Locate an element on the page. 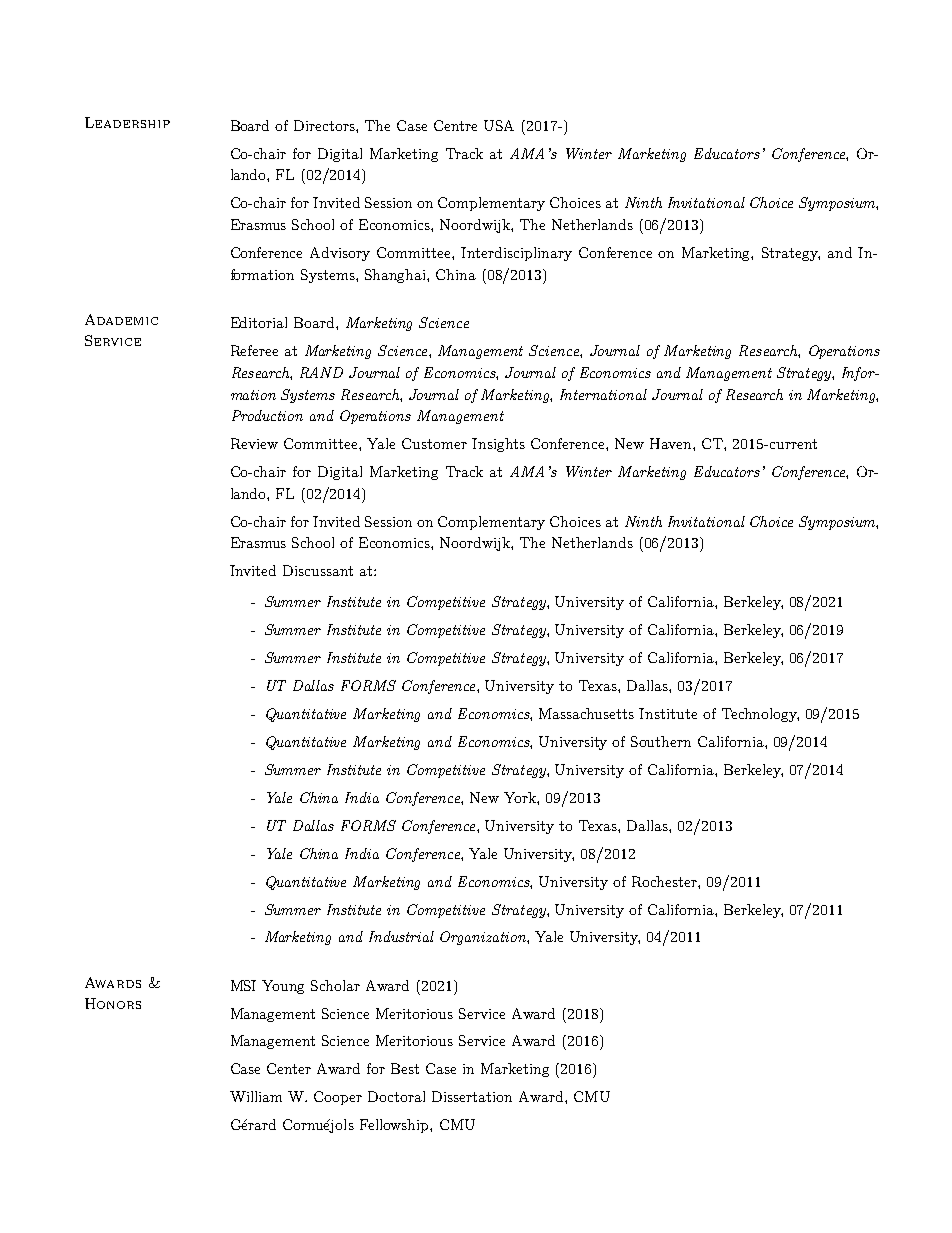  Young is located at coordinates (283, 987).
